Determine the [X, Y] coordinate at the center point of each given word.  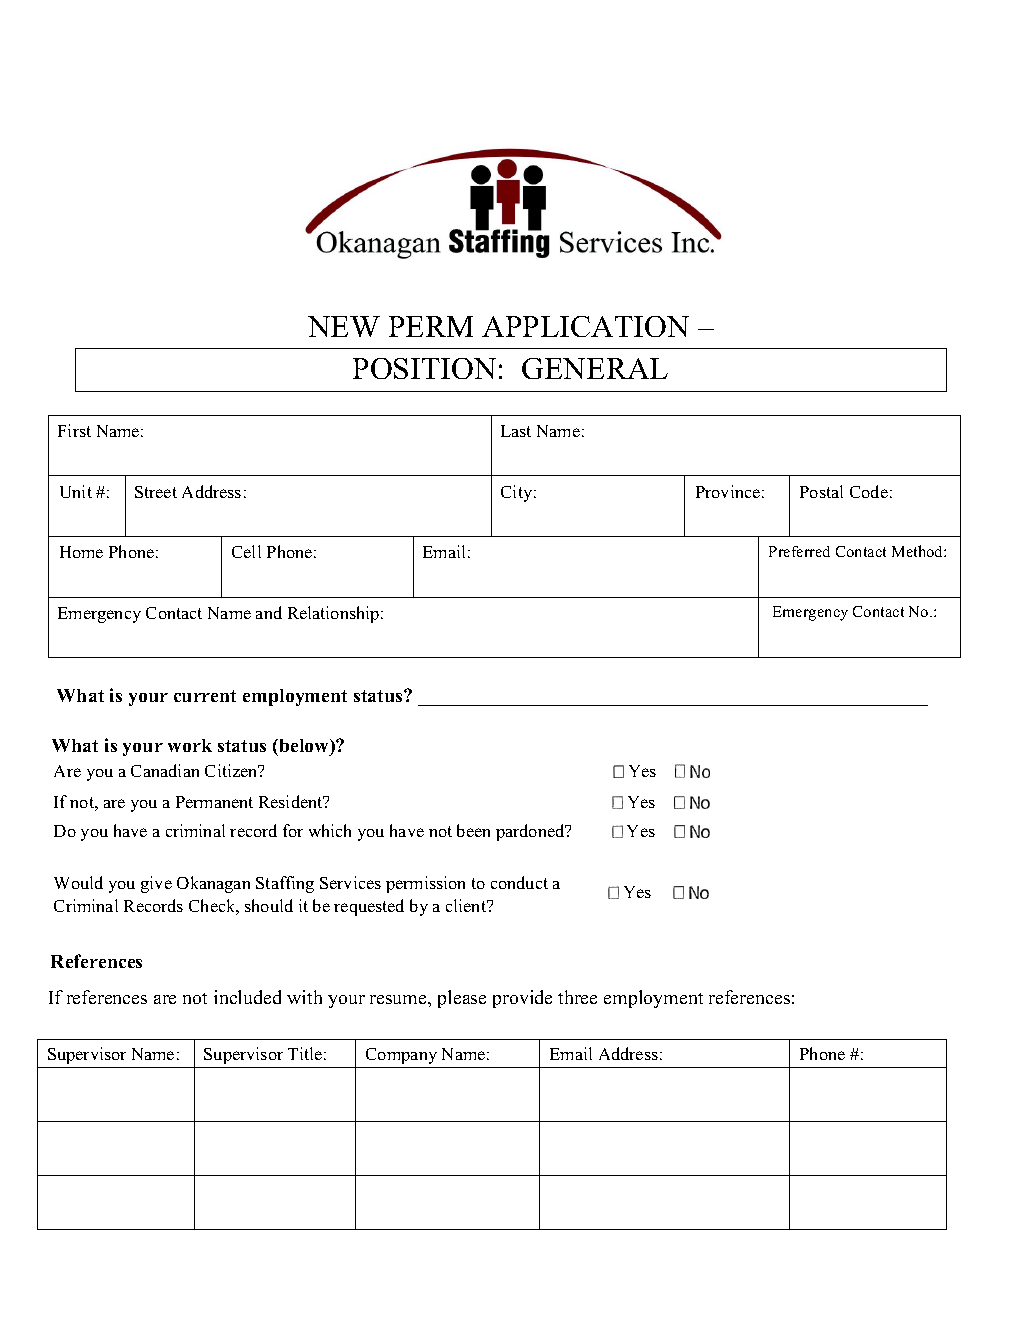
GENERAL [595, 368]
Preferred [799, 551]
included [247, 997]
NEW [344, 326]
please [462, 999]
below [304, 745]
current [205, 696]
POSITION [424, 368]
